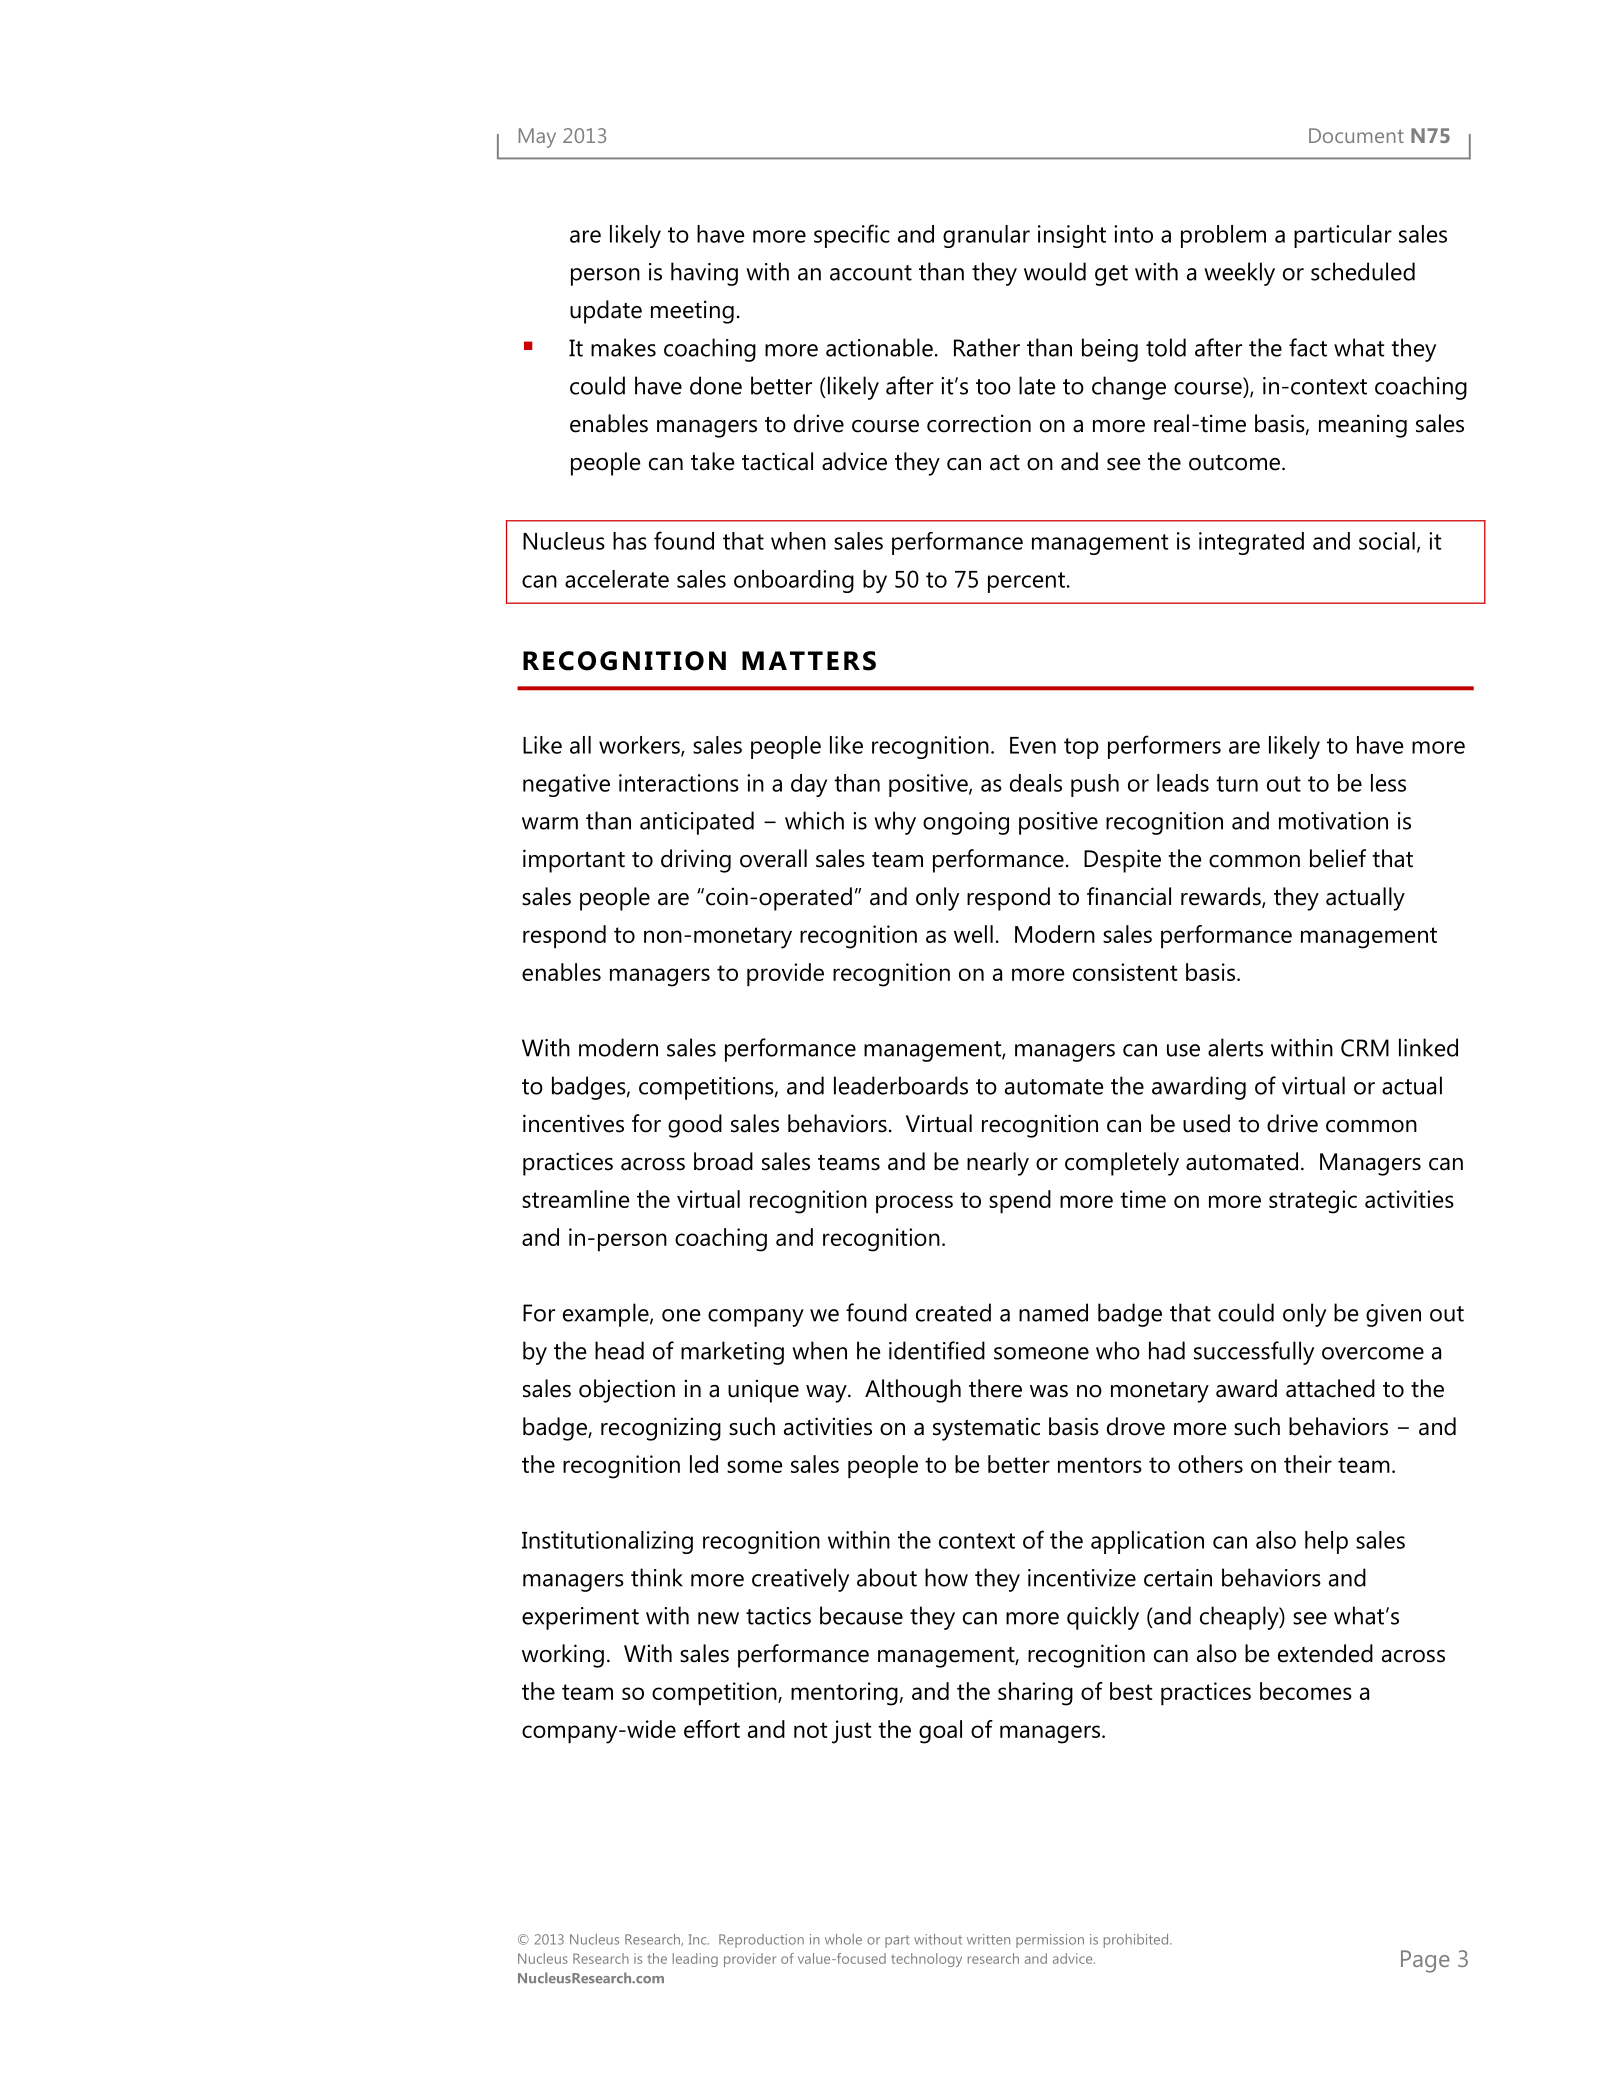 Image resolution: width=1612 pixels, height=2087 pixels. What do you see at coordinates (695, 1960) in the page?
I see `leading` at bounding box center [695, 1960].
